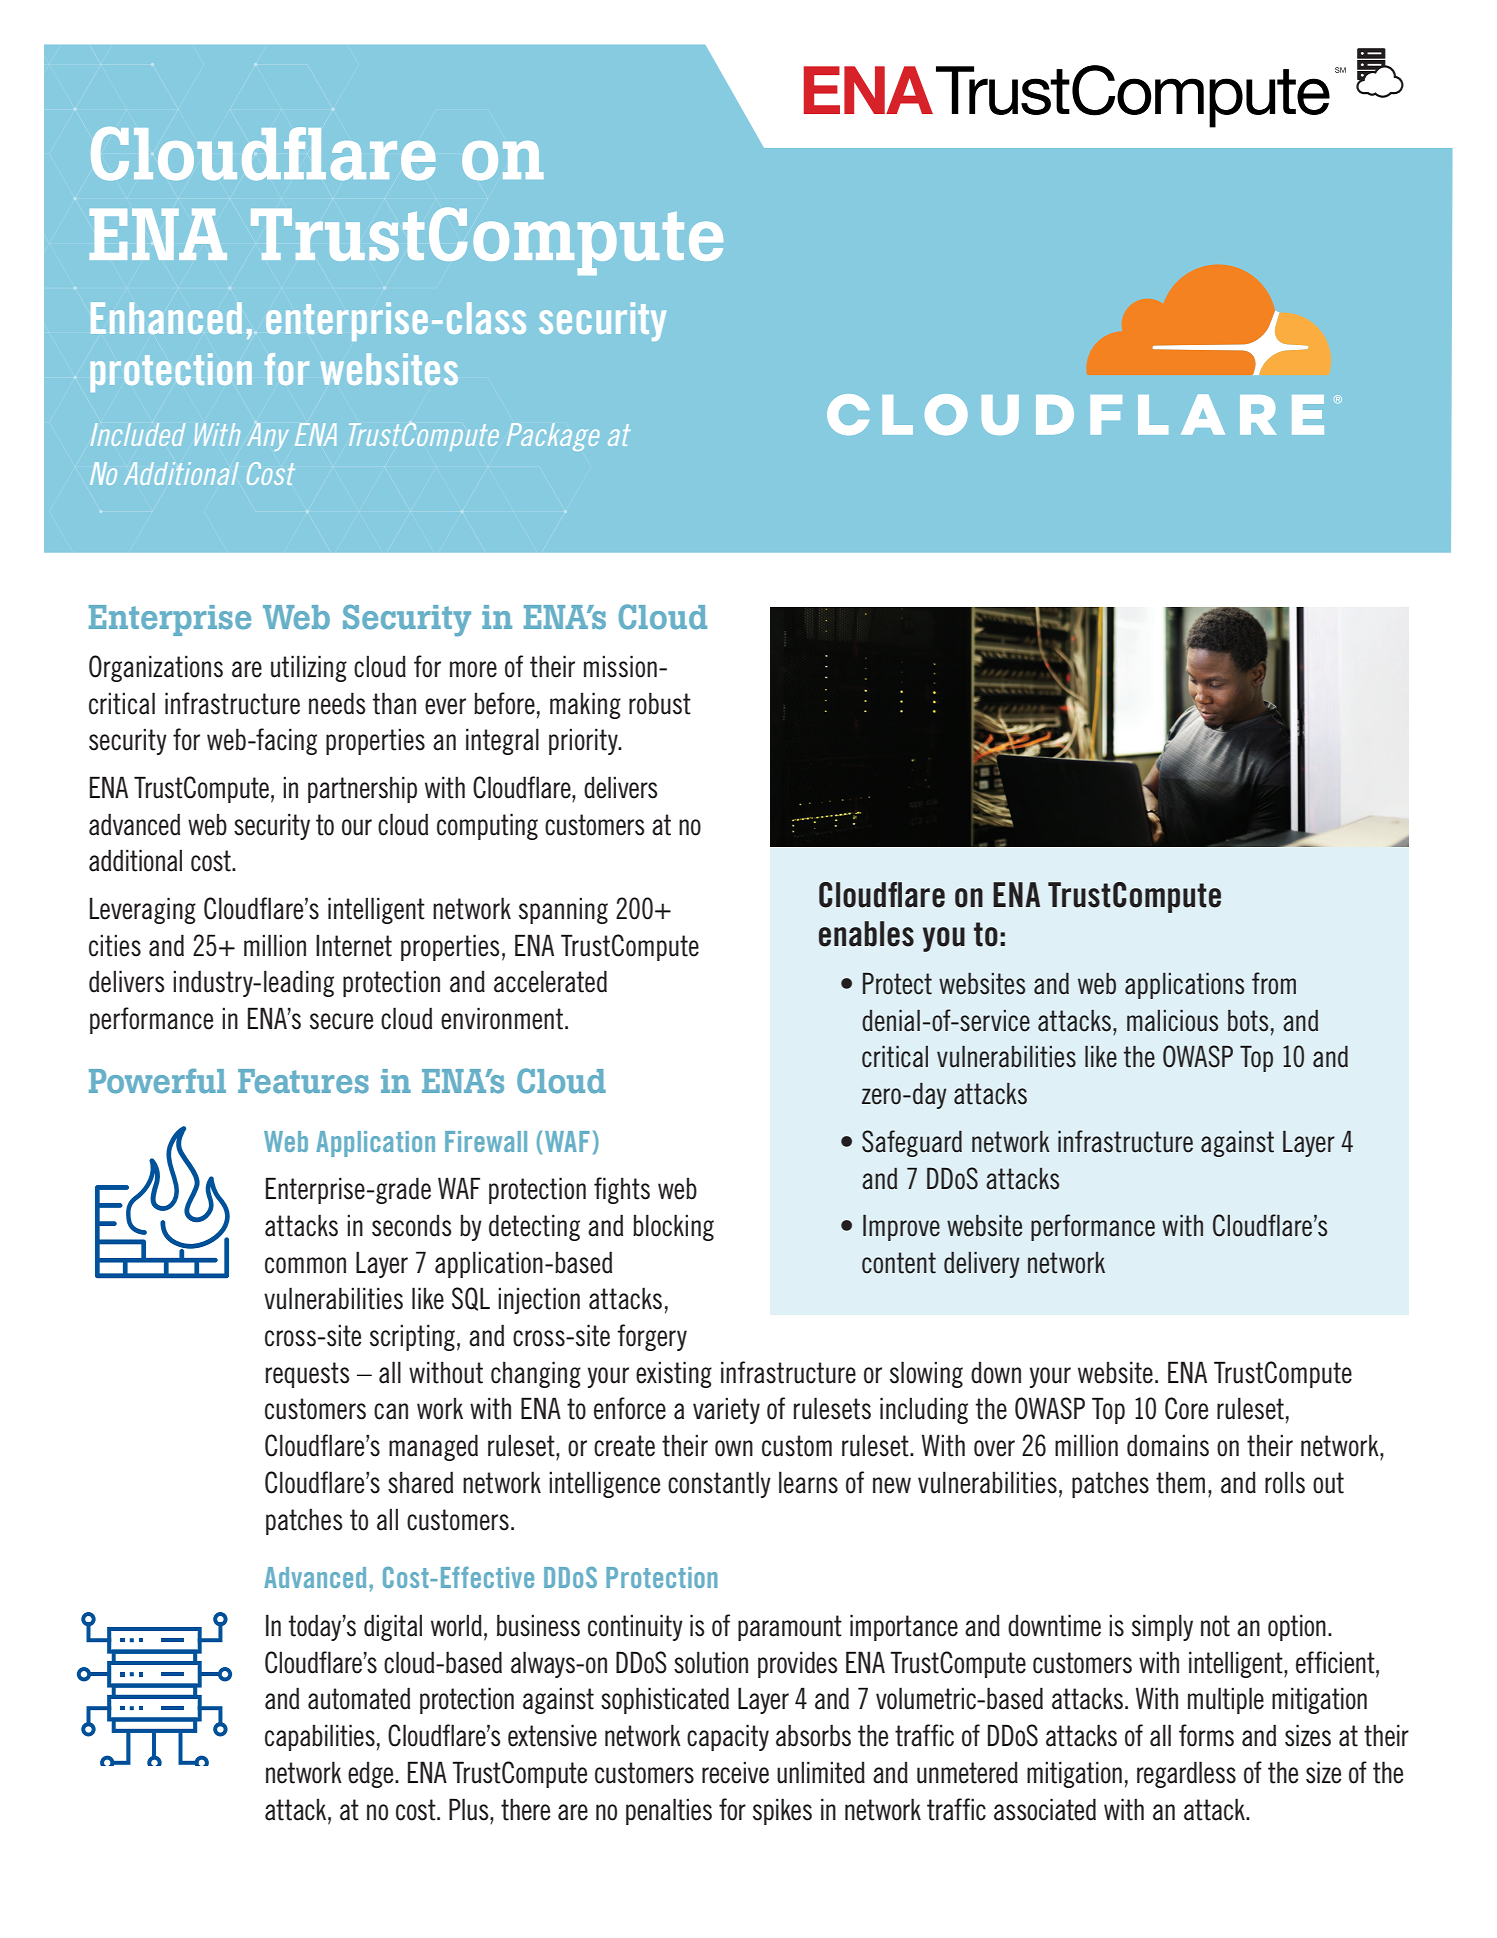 This document has width=1497, height=1938. Describe the element at coordinates (660, 703) in the document. I see `robust` at that location.
